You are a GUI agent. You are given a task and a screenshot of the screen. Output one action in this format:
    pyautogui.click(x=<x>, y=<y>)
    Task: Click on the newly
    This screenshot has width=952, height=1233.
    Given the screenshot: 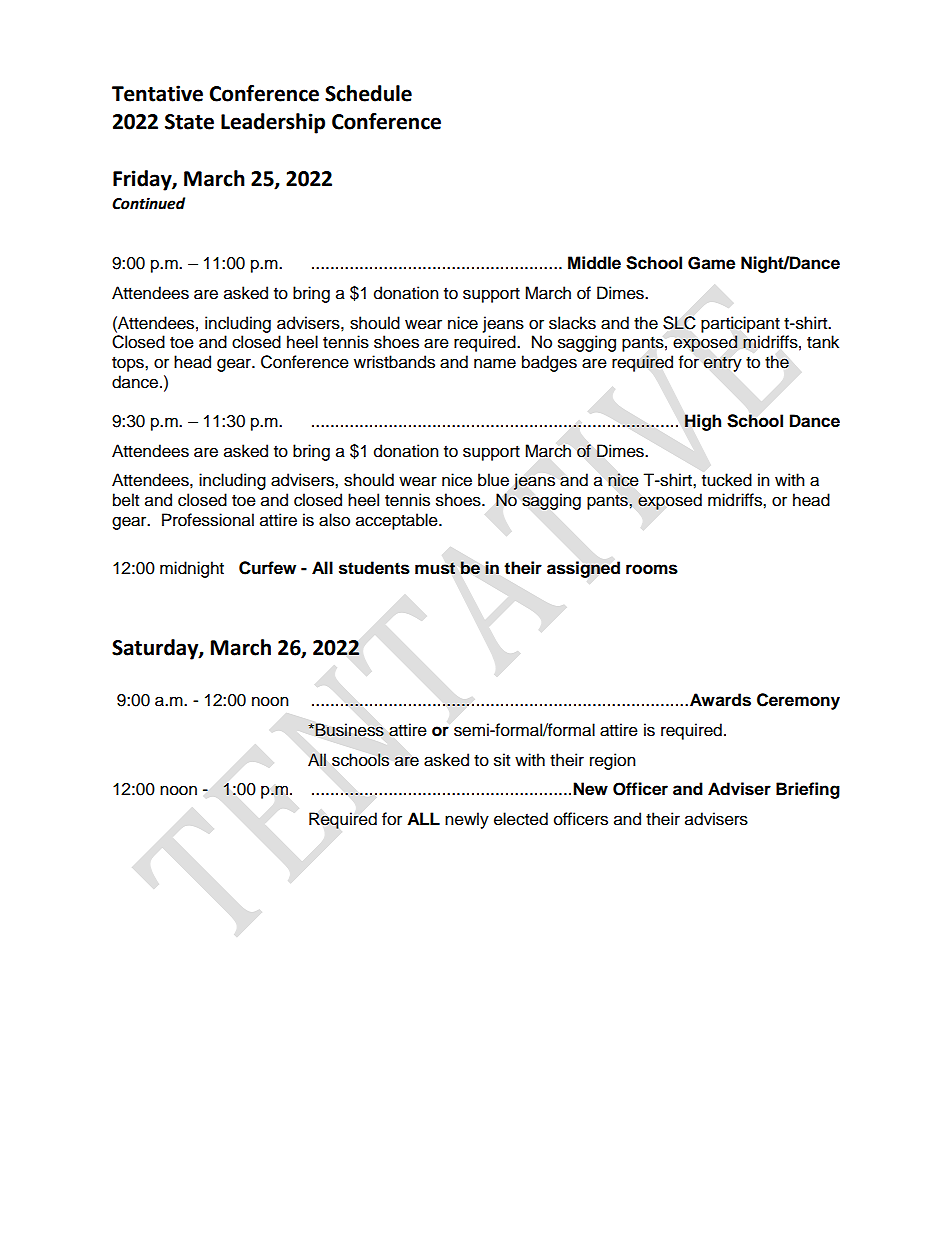 What is the action you would take?
    pyautogui.click(x=467, y=820)
